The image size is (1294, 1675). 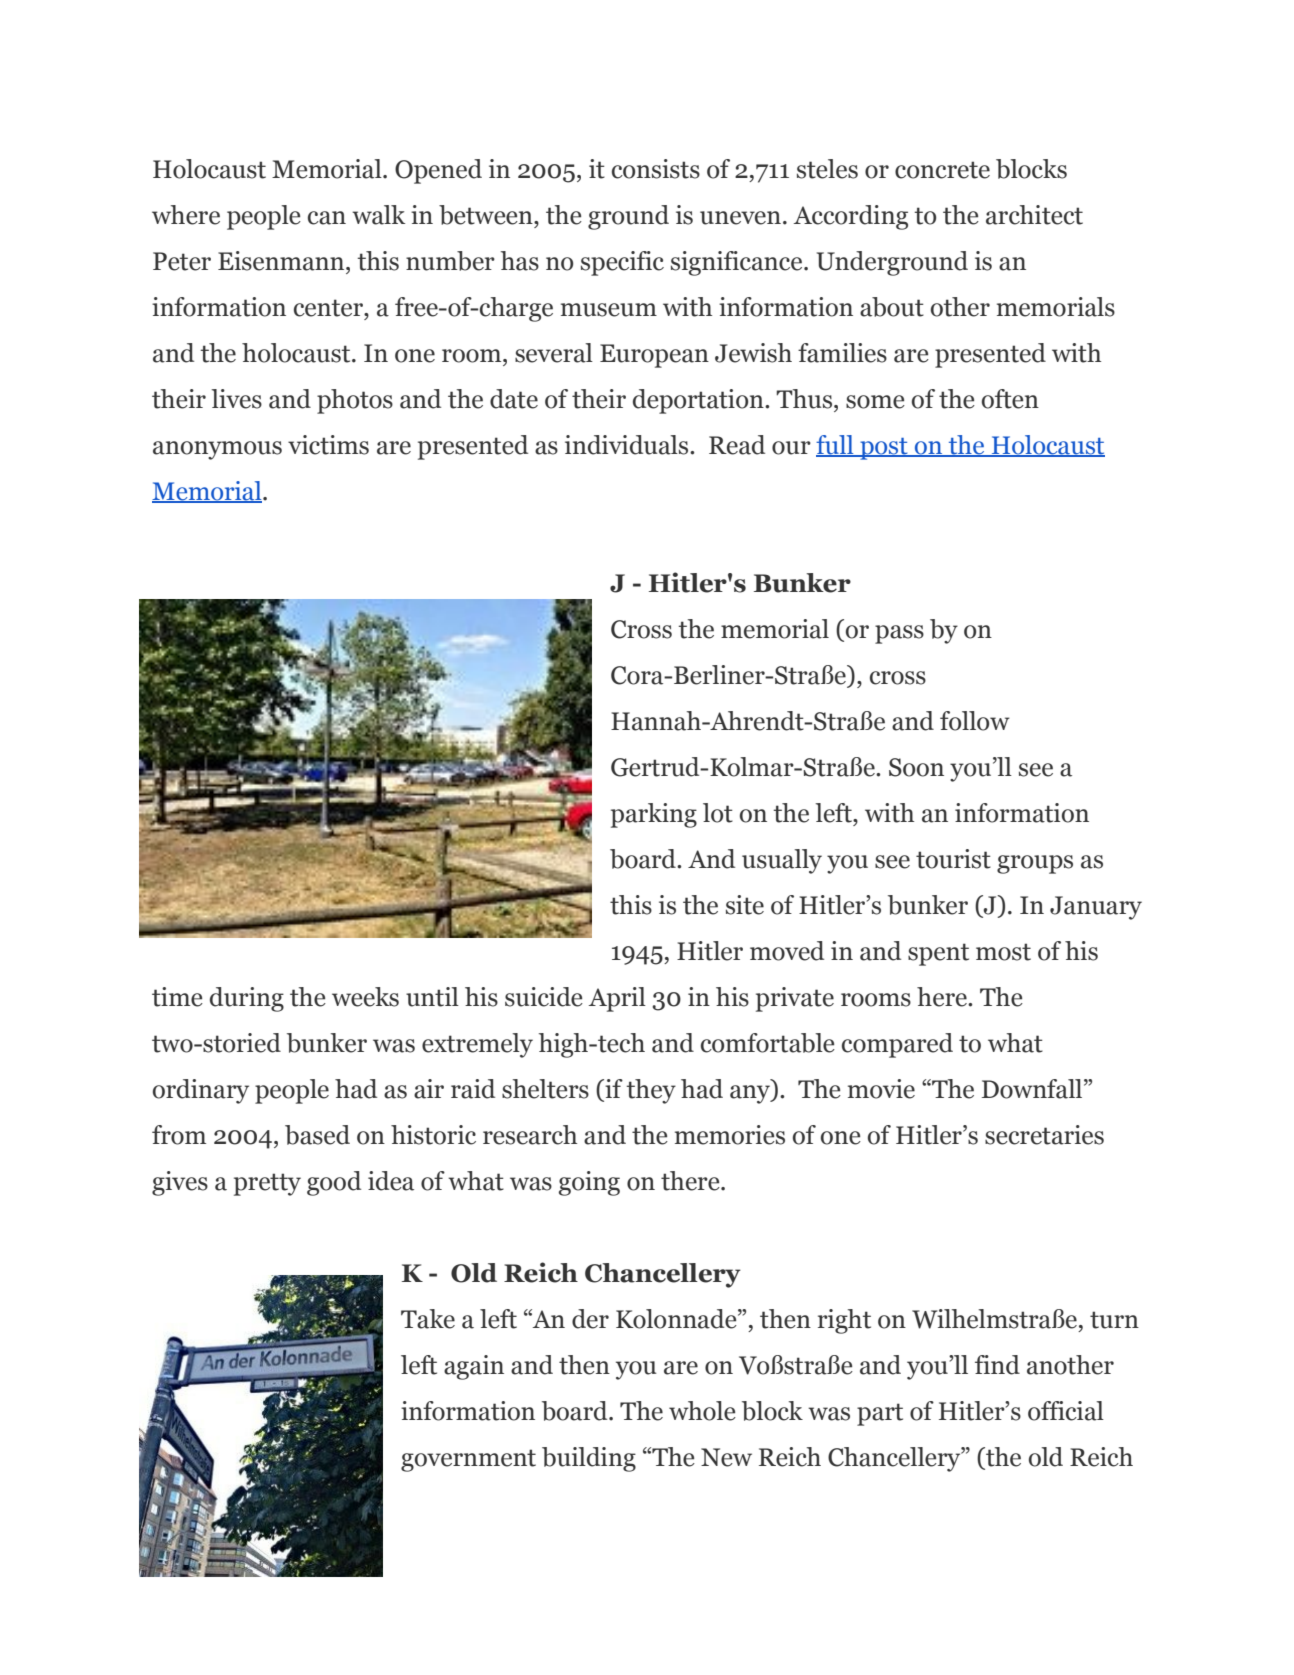 I want to click on parking, so click(x=654, y=815).
